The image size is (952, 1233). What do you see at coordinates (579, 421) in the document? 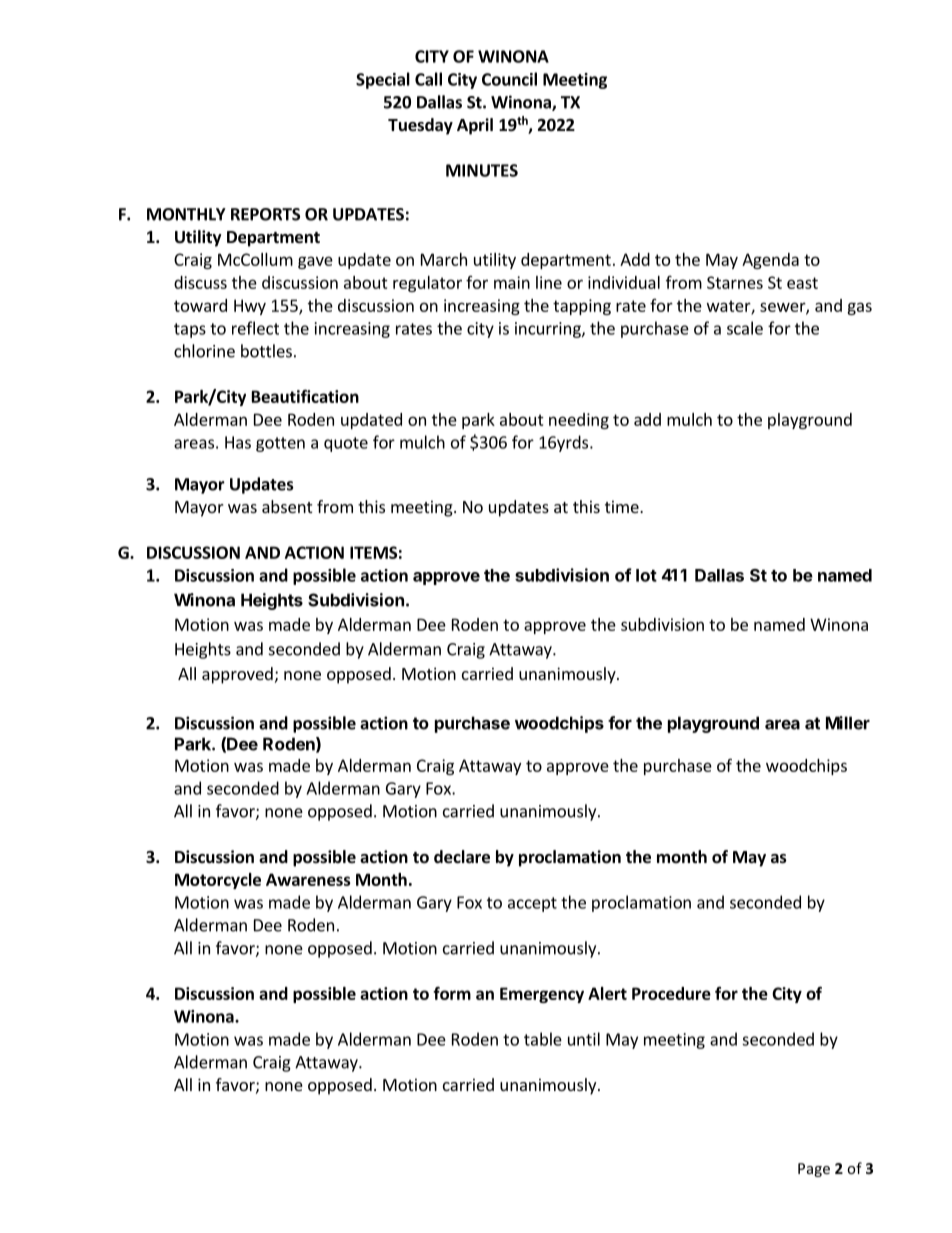
I see `needing` at bounding box center [579, 421].
